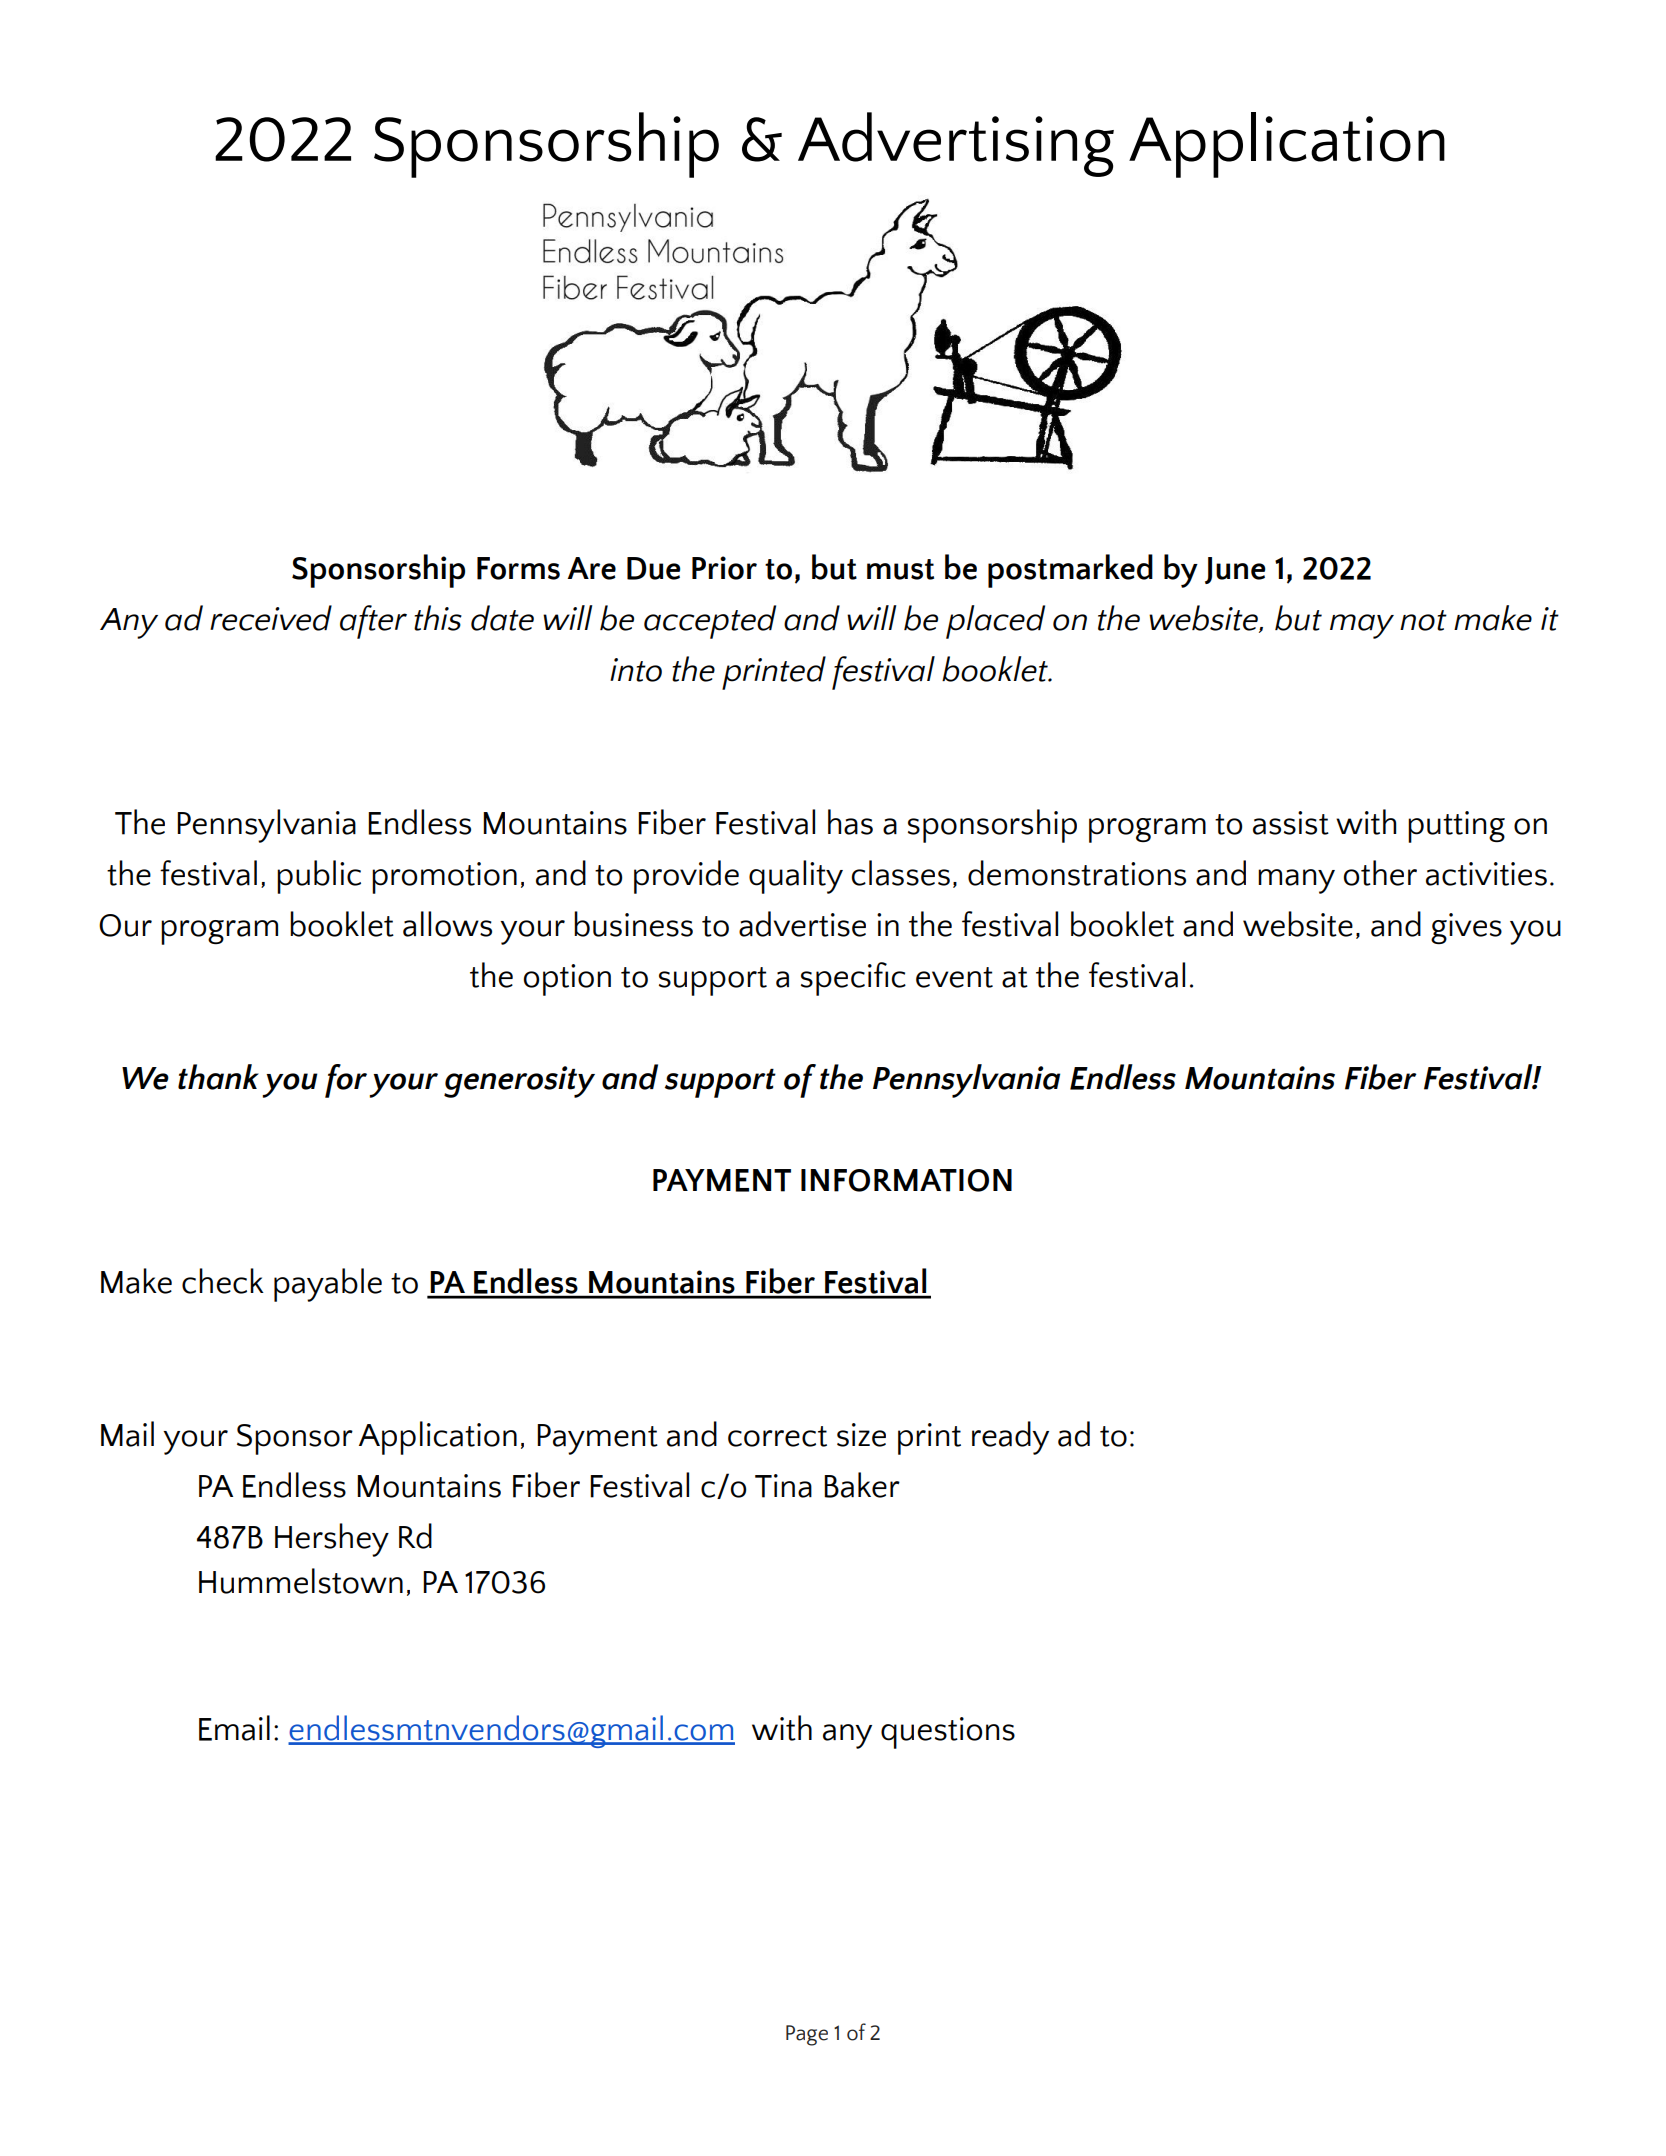 Image resolution: width=1666 pixels, height=2156 pixels. I want to click on may, so click(1362, 626).
